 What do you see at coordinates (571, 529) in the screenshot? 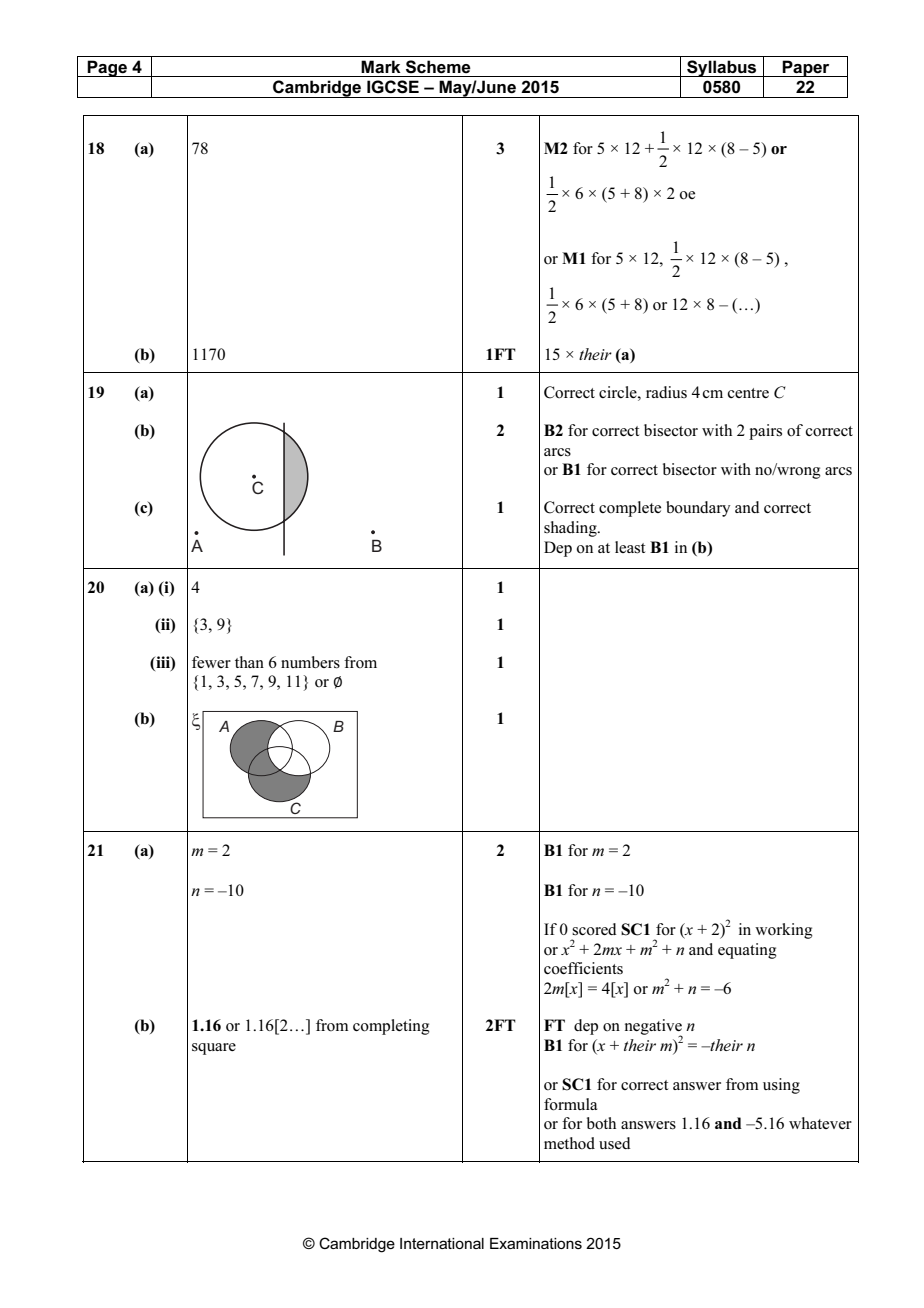
I see `shading` at bounding box center [571, 529].
